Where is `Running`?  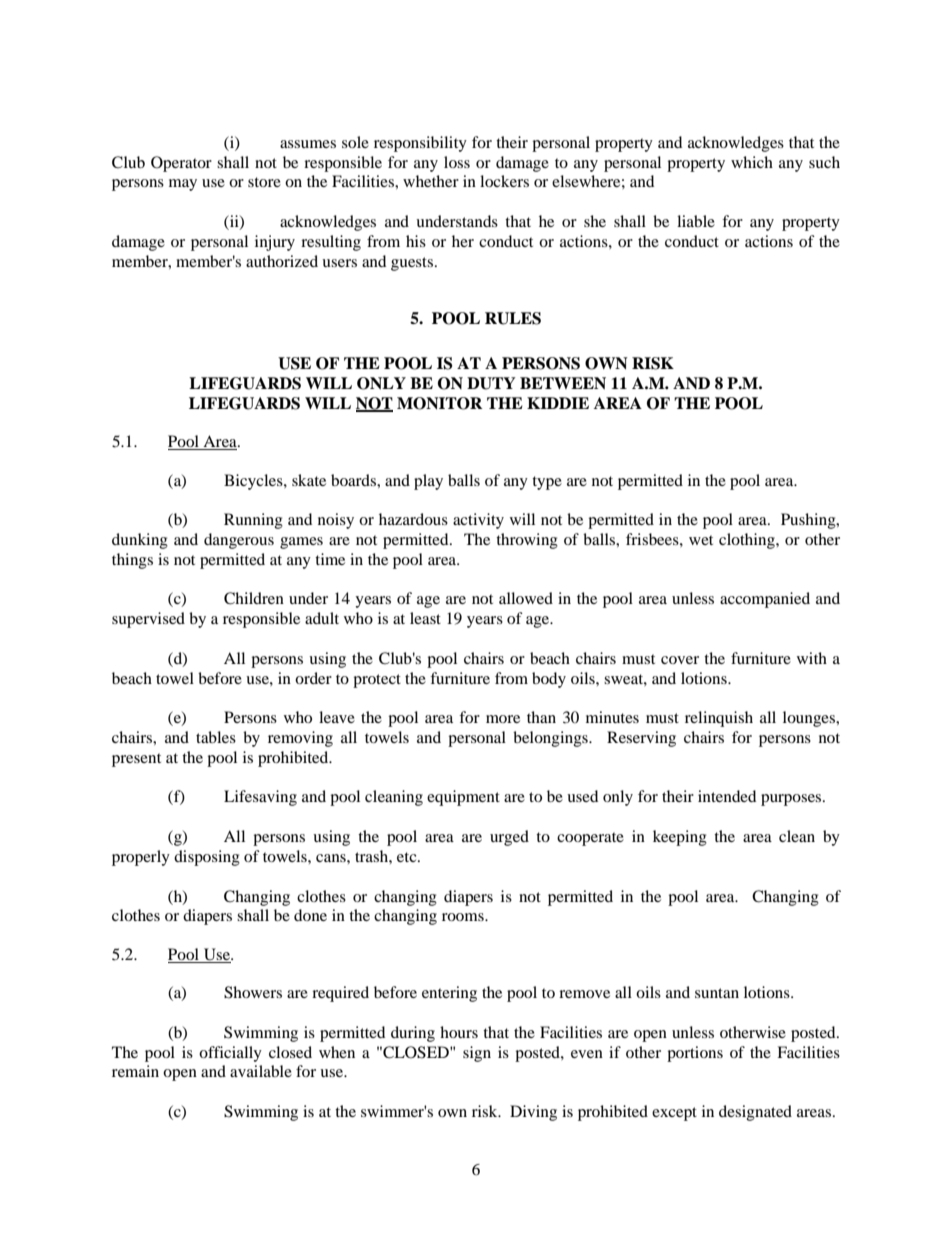
Running is located at coordinates (253, 521).
